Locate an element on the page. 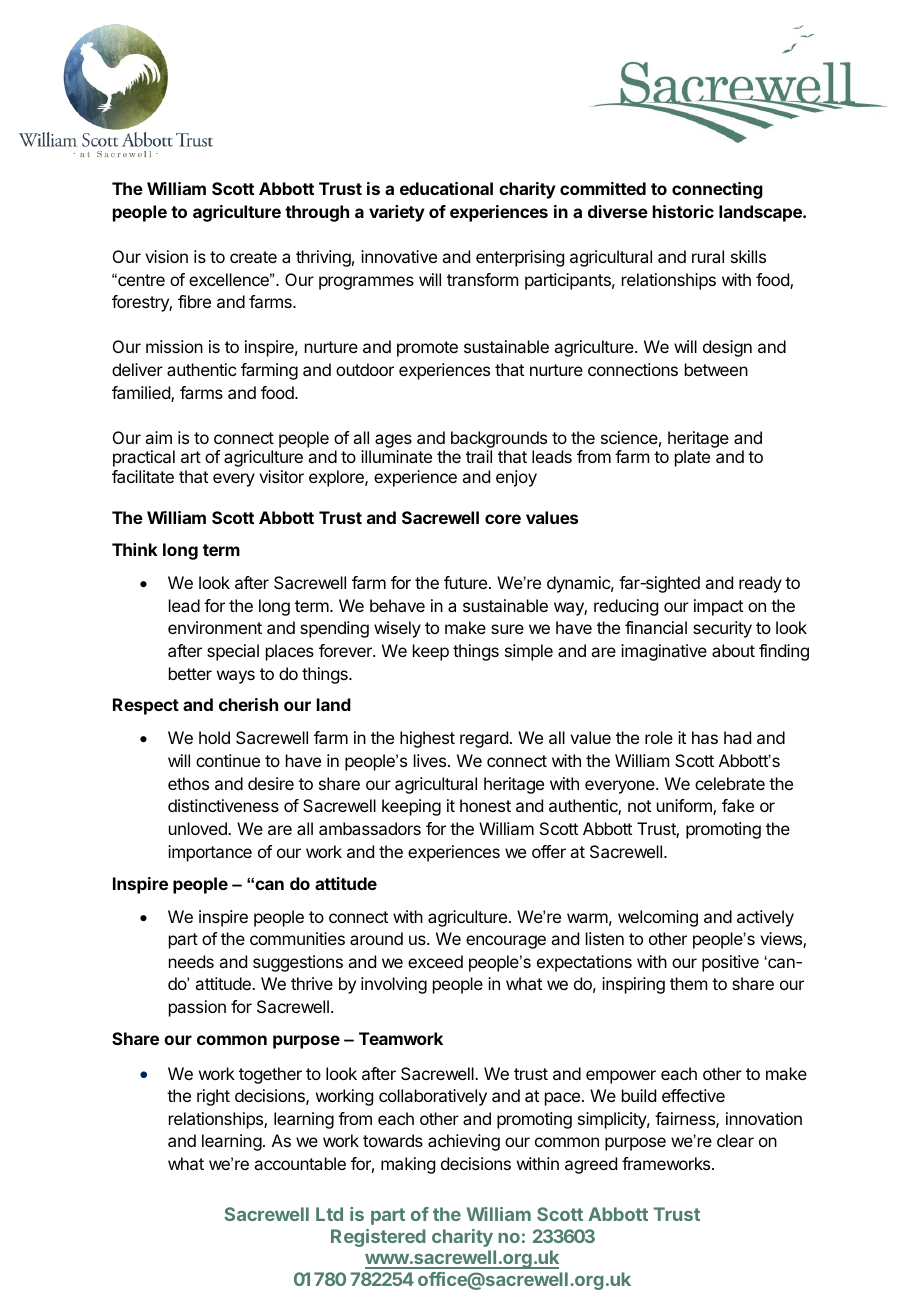 This document has width=924, height=1308. educational is located at coordinates (446, 188).
